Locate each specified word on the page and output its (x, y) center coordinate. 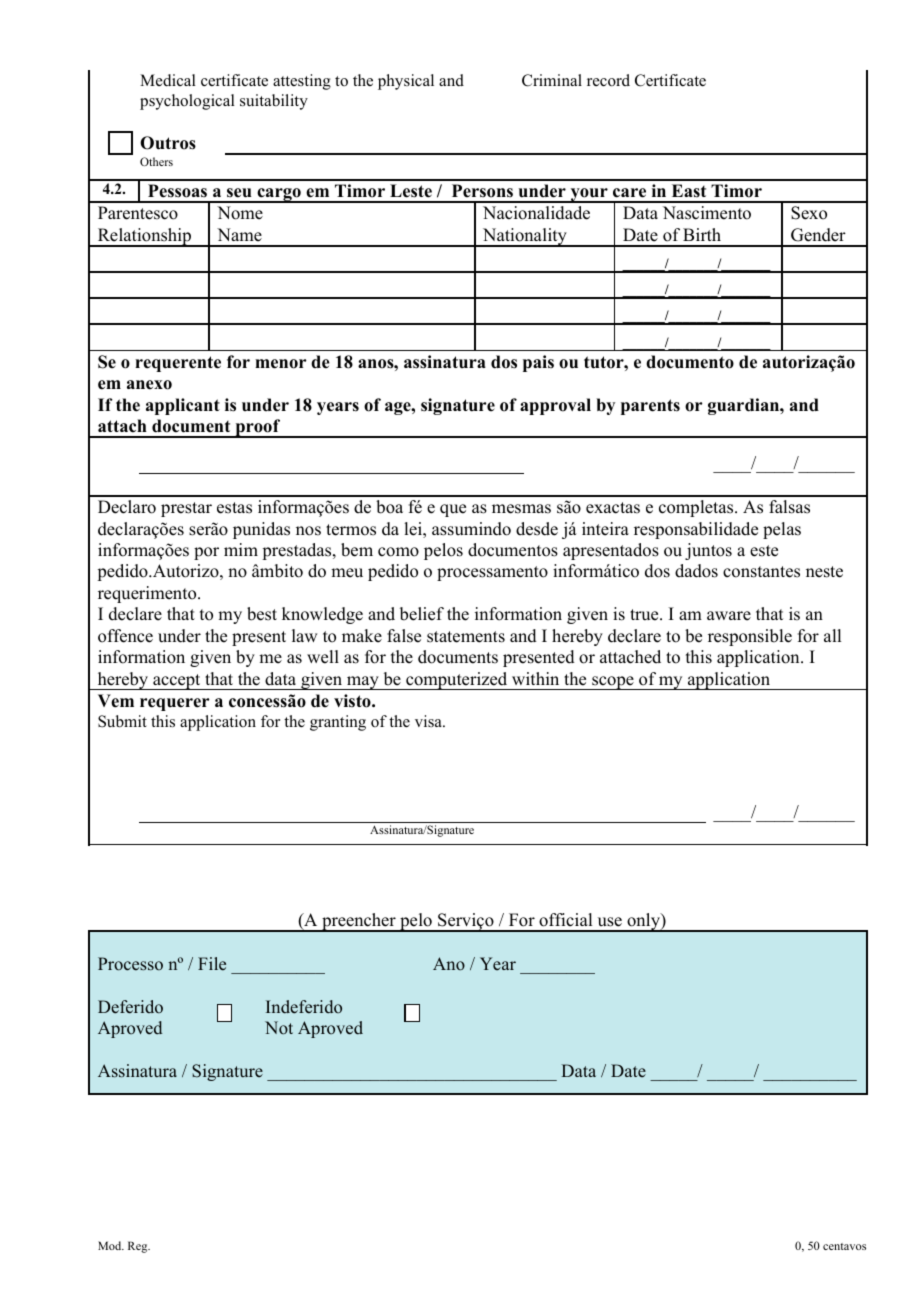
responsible (750, 637)
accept (177, 682)
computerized (457, 681)
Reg (139, 1247)
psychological (187, 102)
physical (406, 82)
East (689, 191)
